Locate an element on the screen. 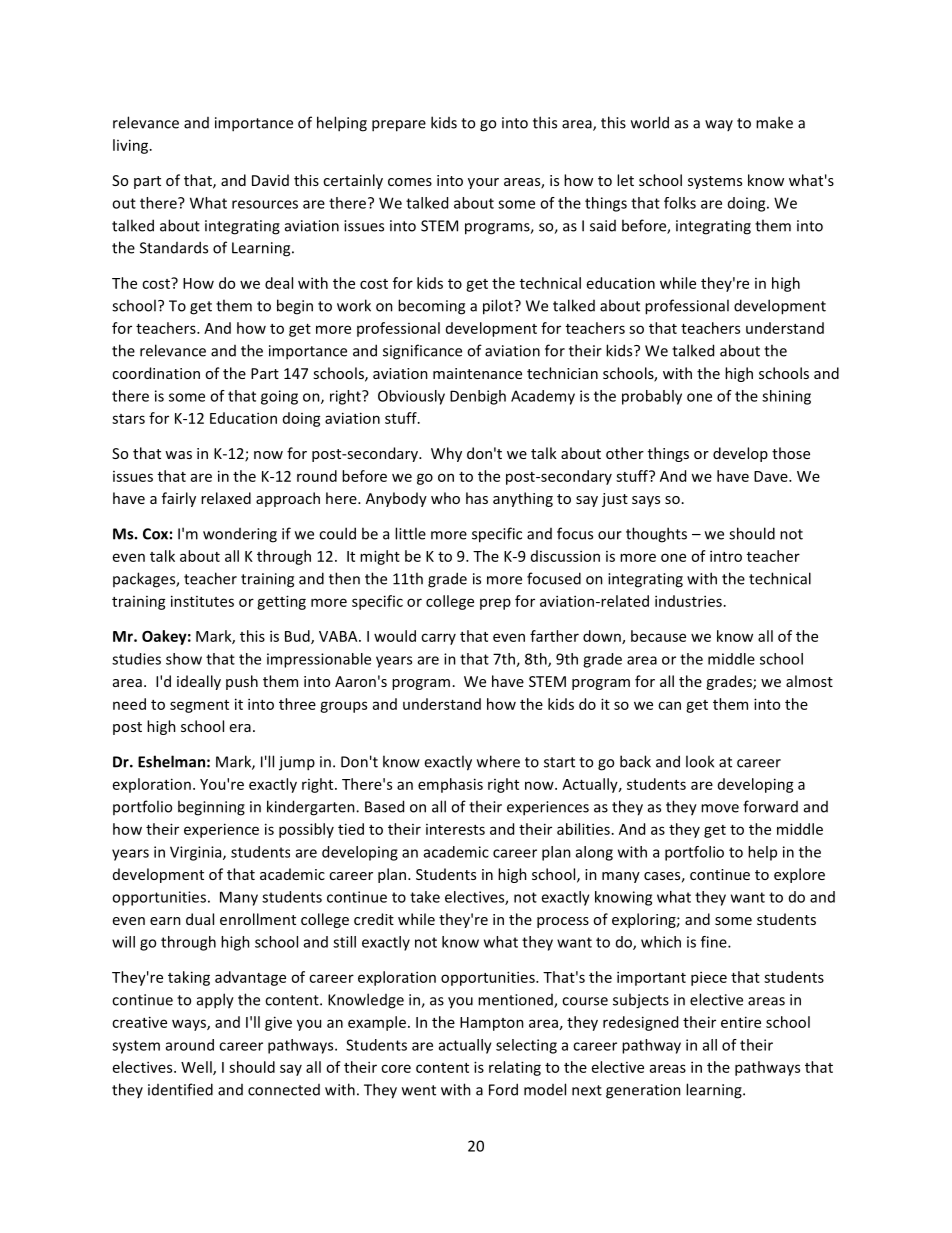 The height and width of the screenshot is (1233, 952). living is located at coordinates (132, 146).
